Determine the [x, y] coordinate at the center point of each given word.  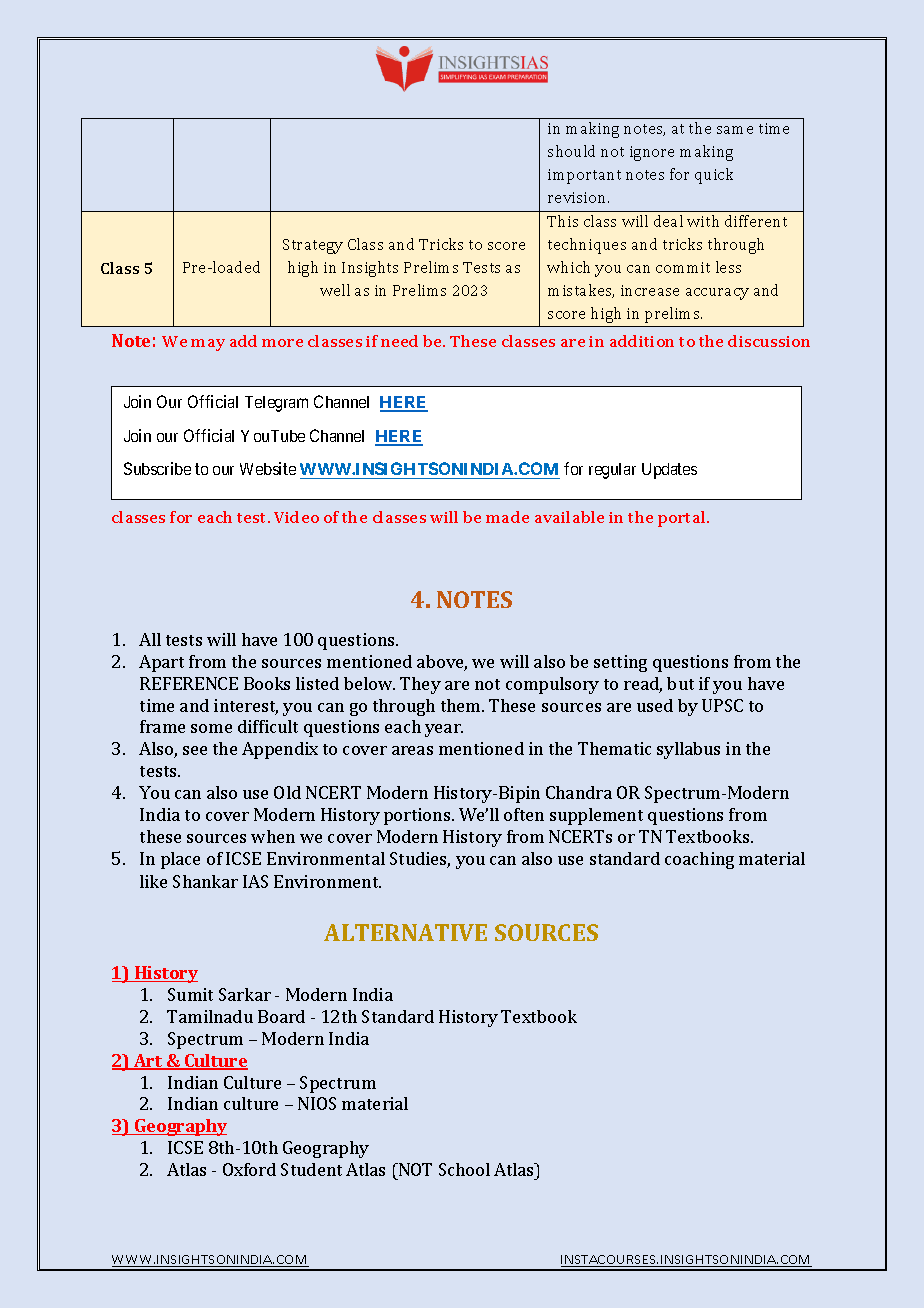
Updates [669, 471]
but [680, 683]
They [420, 685]
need [399, 341]
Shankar [205, 881]
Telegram [276, 404]
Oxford [249, 1169]
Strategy [313, 246]
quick [714, 176]
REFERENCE [189, 683]
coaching [699, 860]
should [571, 151]
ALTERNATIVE [405, 932]
